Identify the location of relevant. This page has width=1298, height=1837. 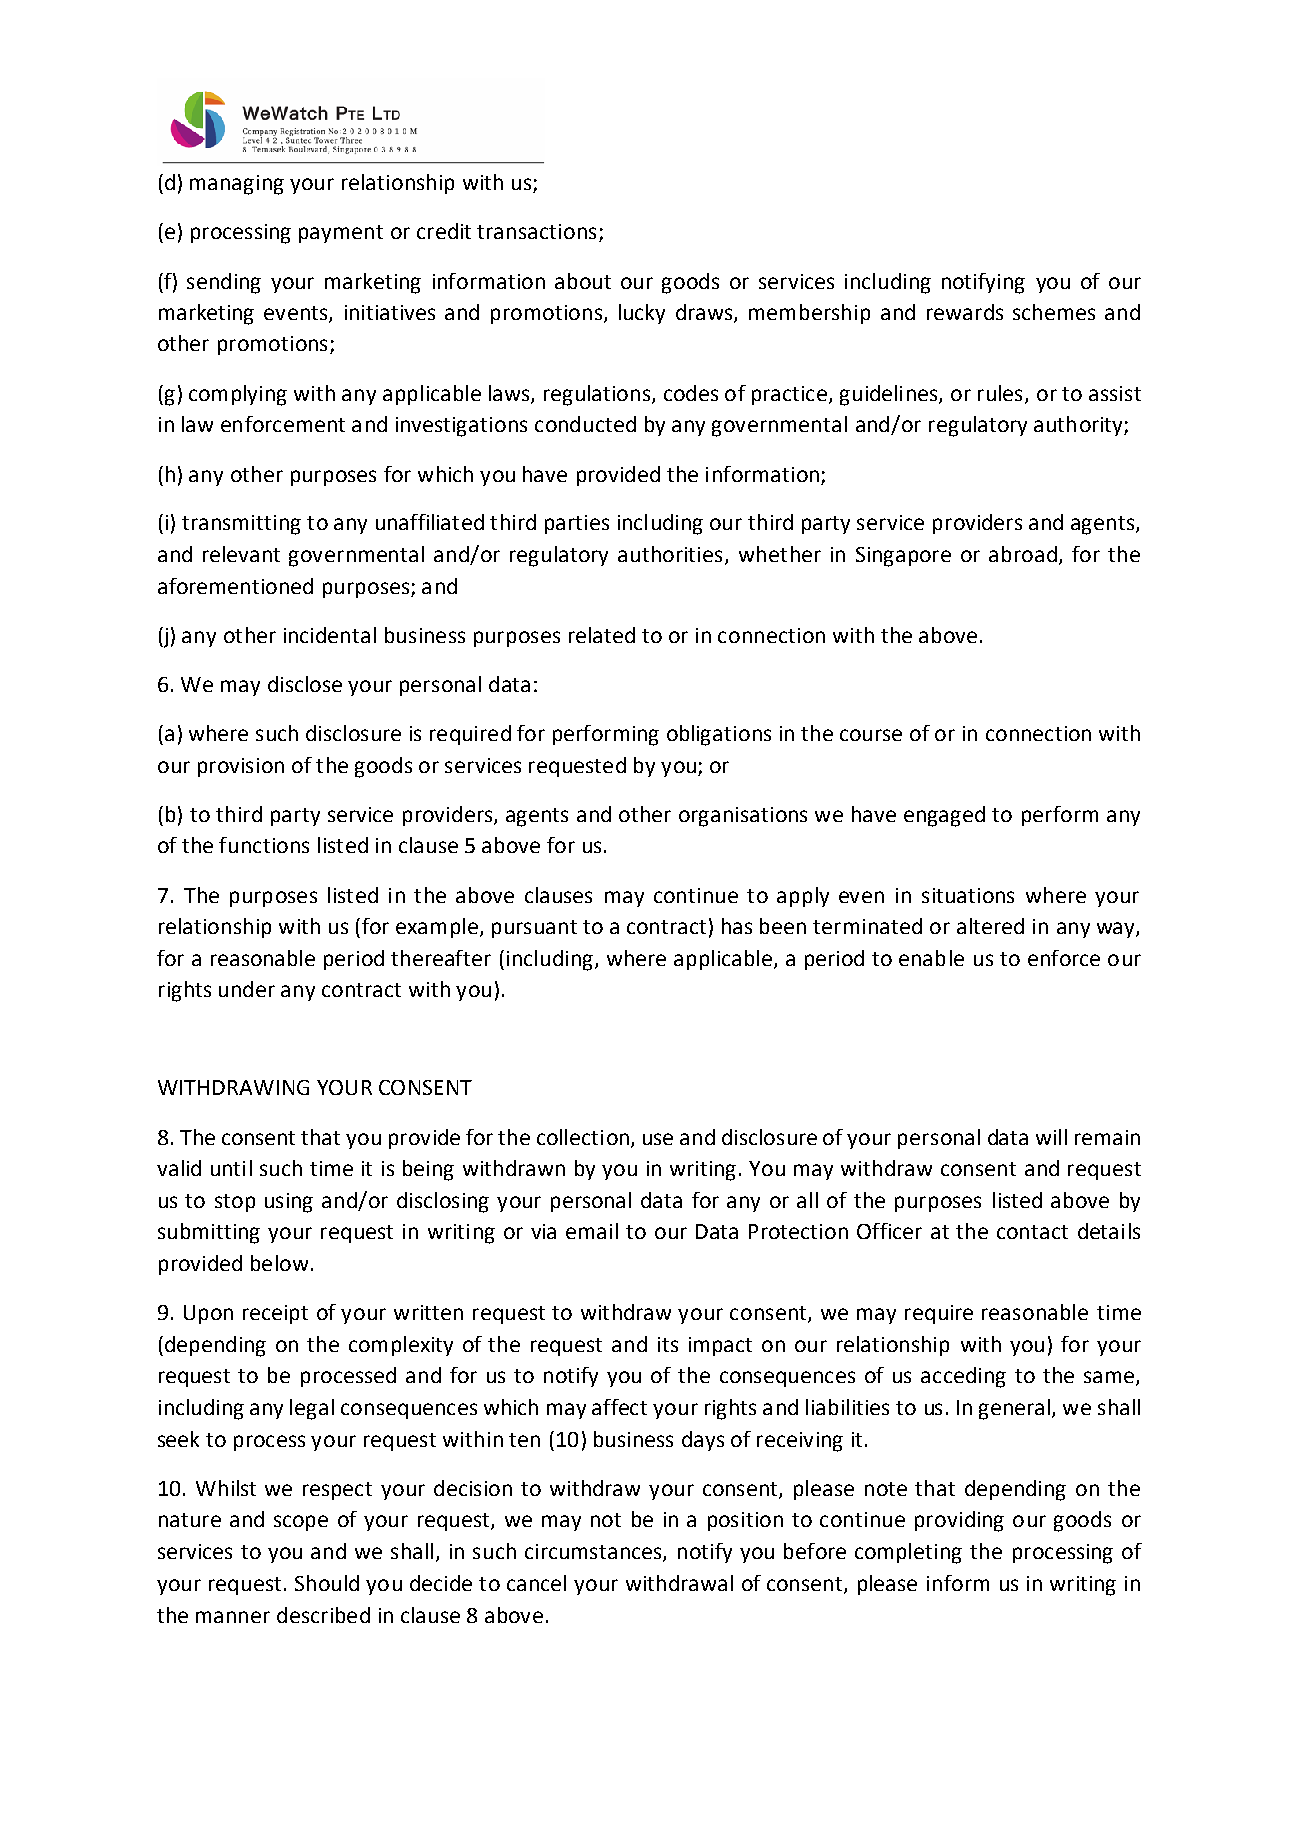
(241, 554).
